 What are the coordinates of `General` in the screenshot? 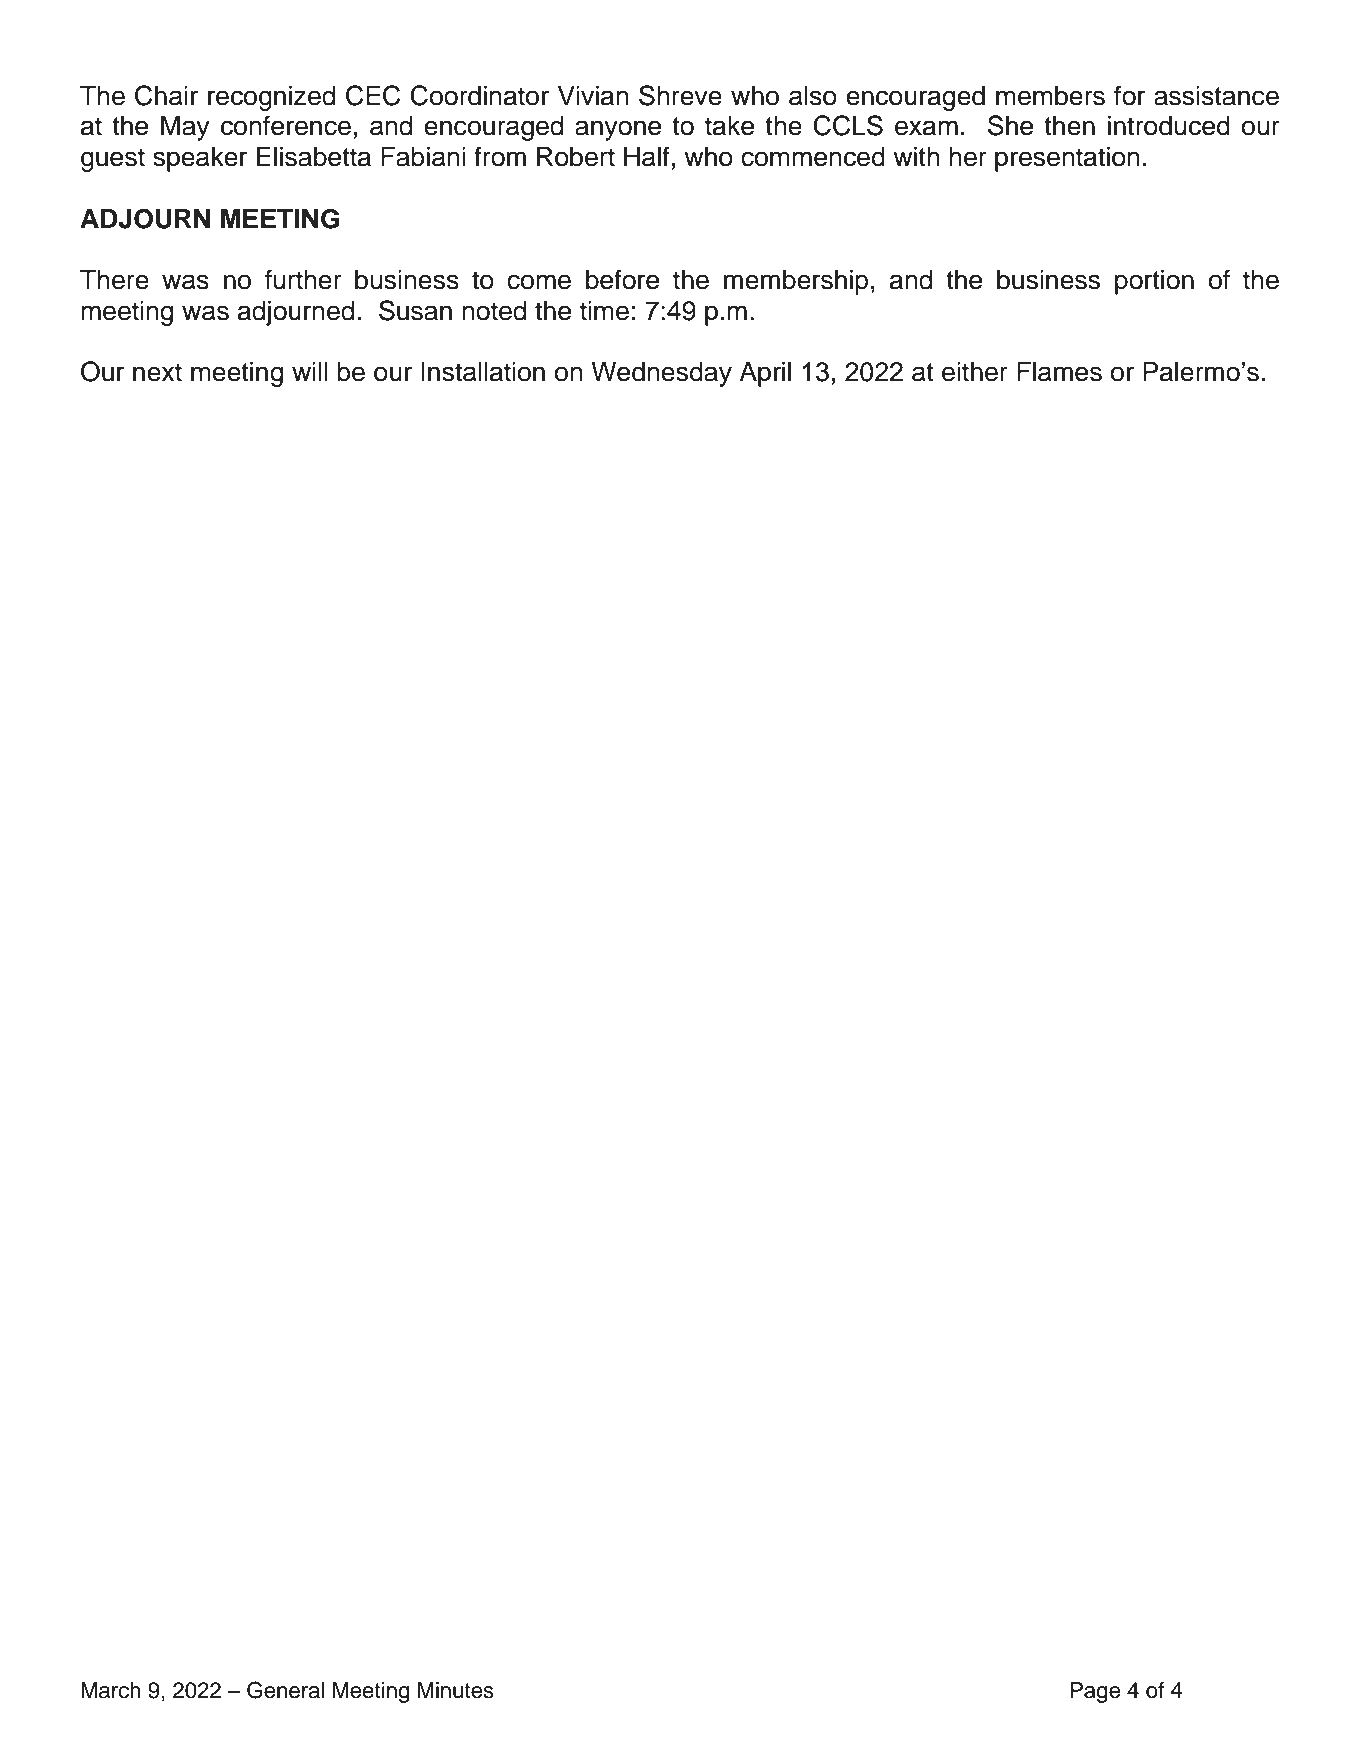 It's located at (285, 1690).
